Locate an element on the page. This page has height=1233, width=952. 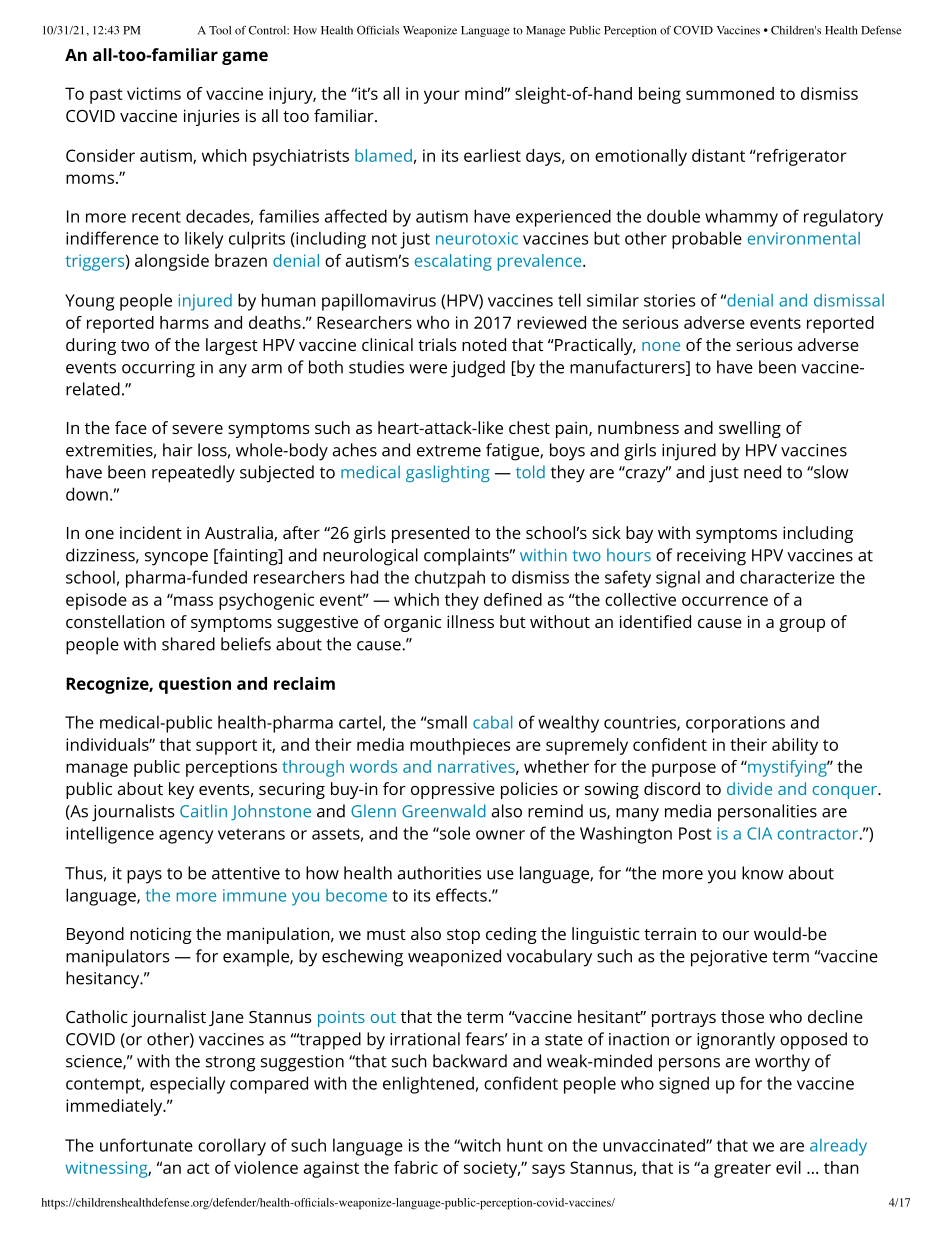
summoned is located at coordinates (730, 93).
